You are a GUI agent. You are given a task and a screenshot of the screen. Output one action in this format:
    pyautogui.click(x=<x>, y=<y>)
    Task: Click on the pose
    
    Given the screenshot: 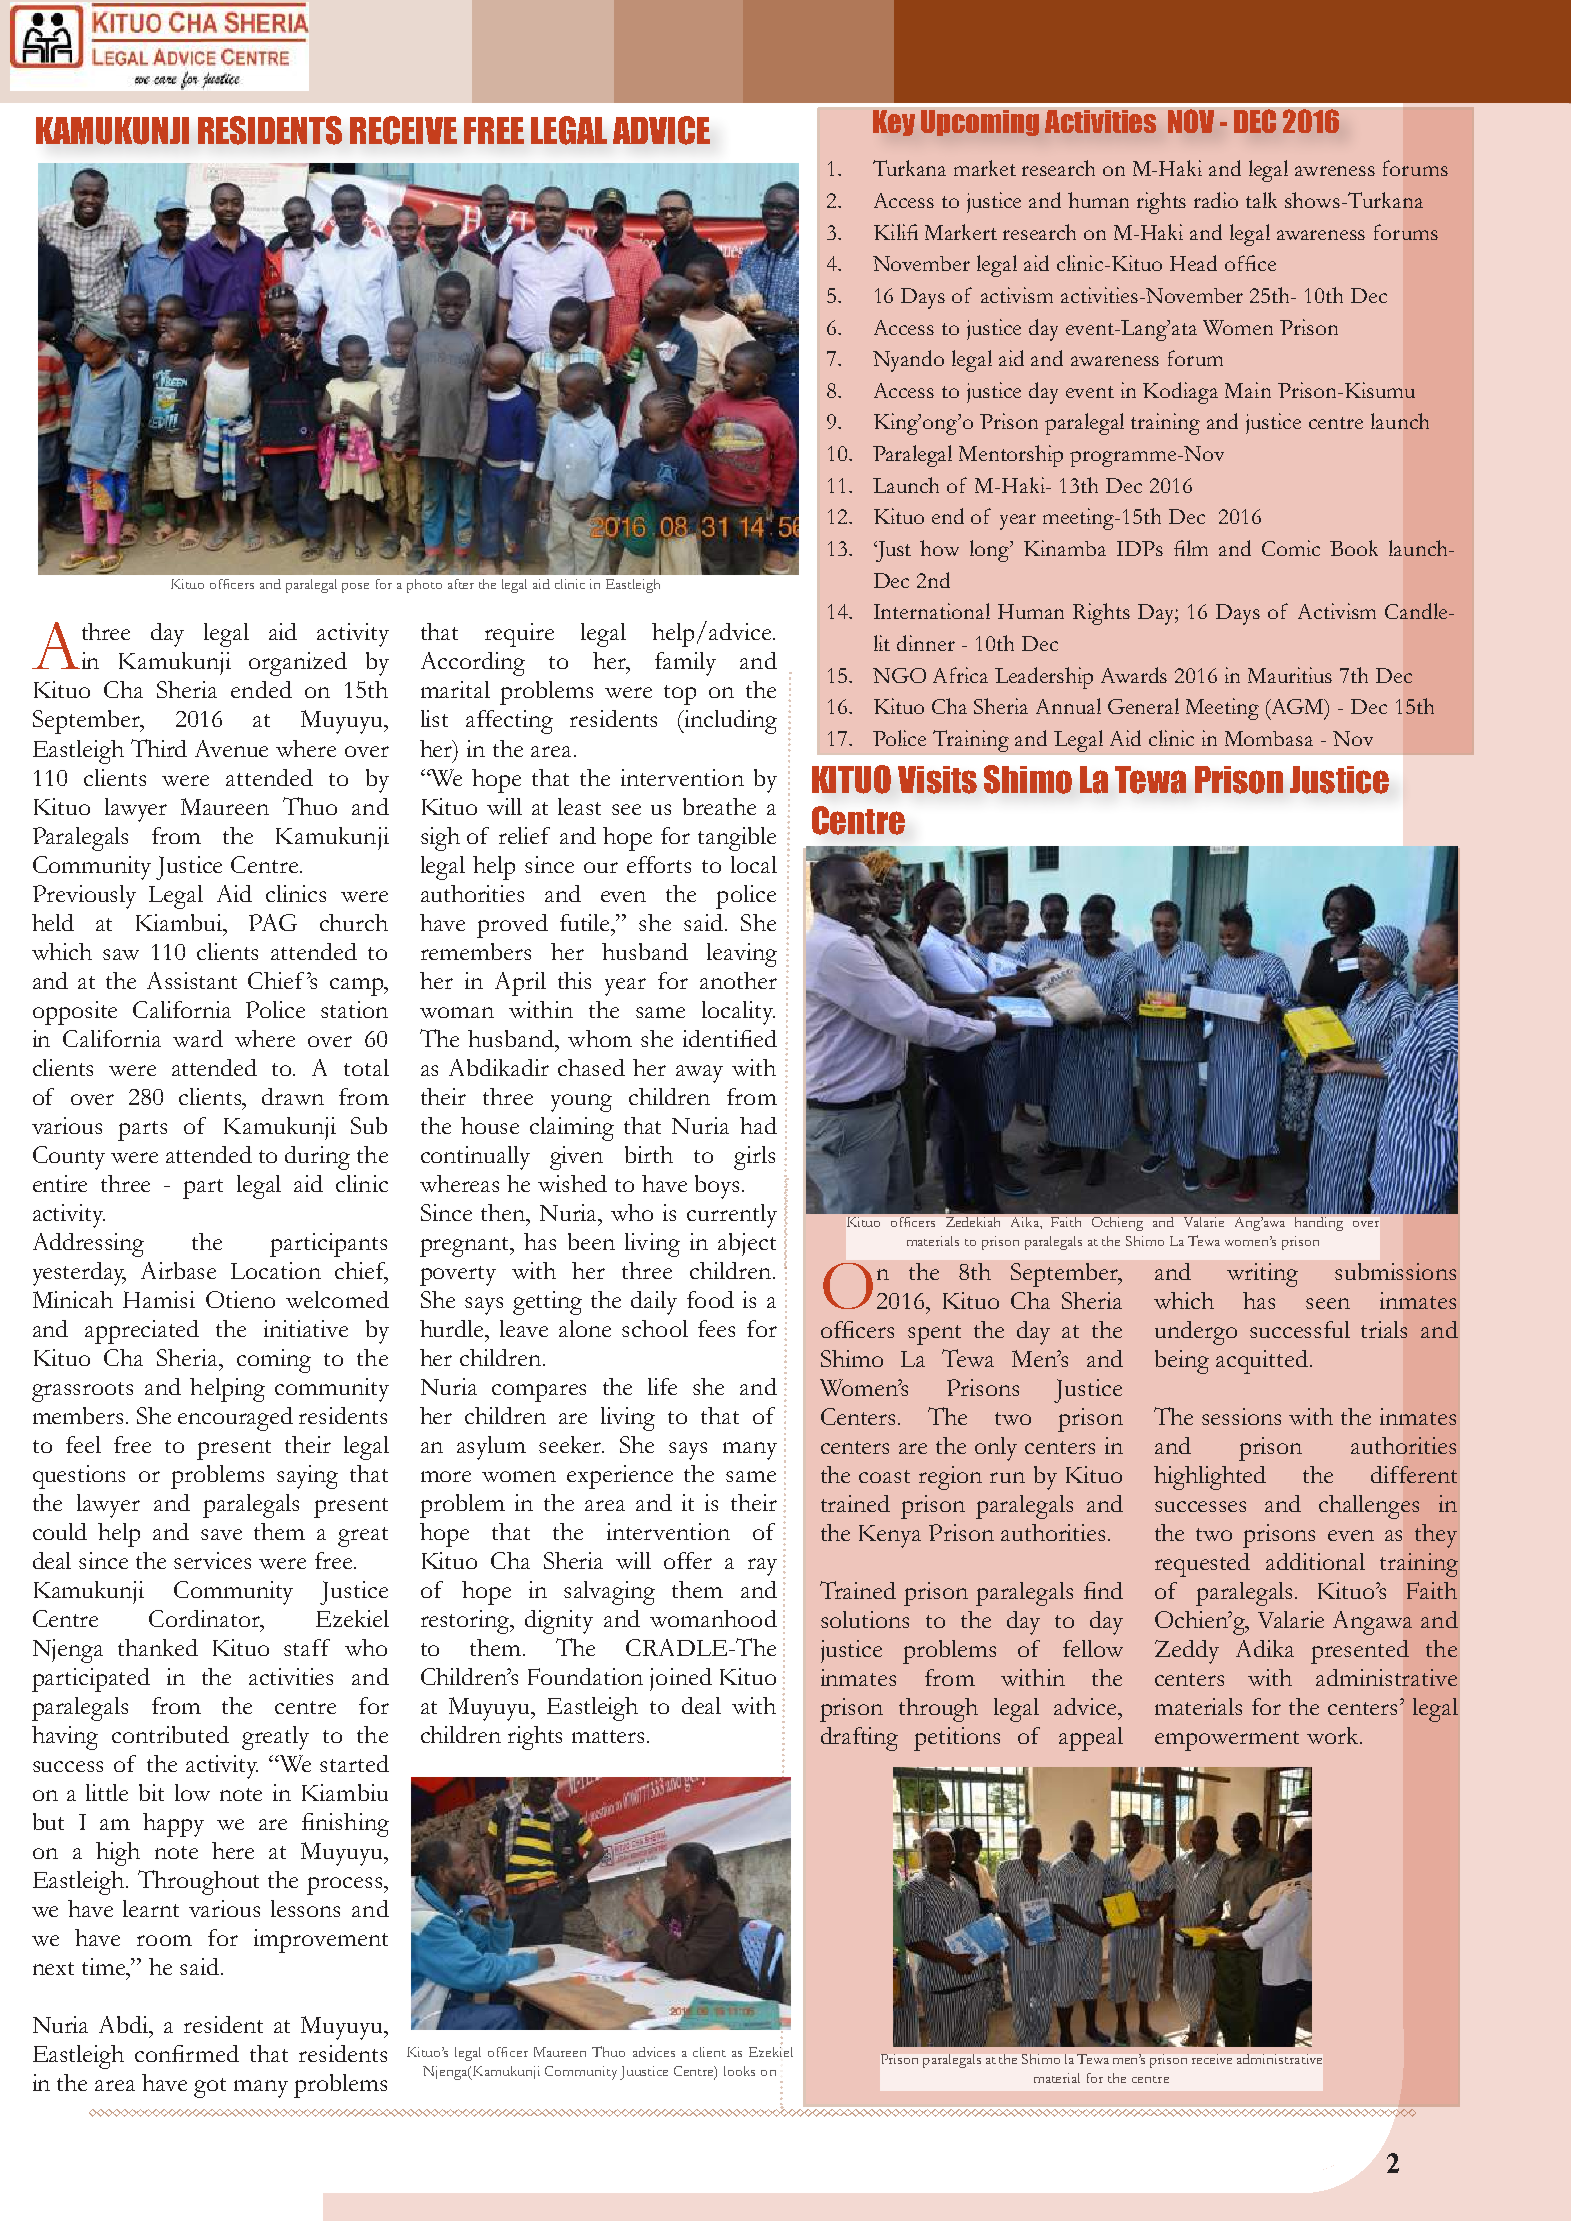 What is the action you would take?
    pyautogui.click(x=355, y=588)
